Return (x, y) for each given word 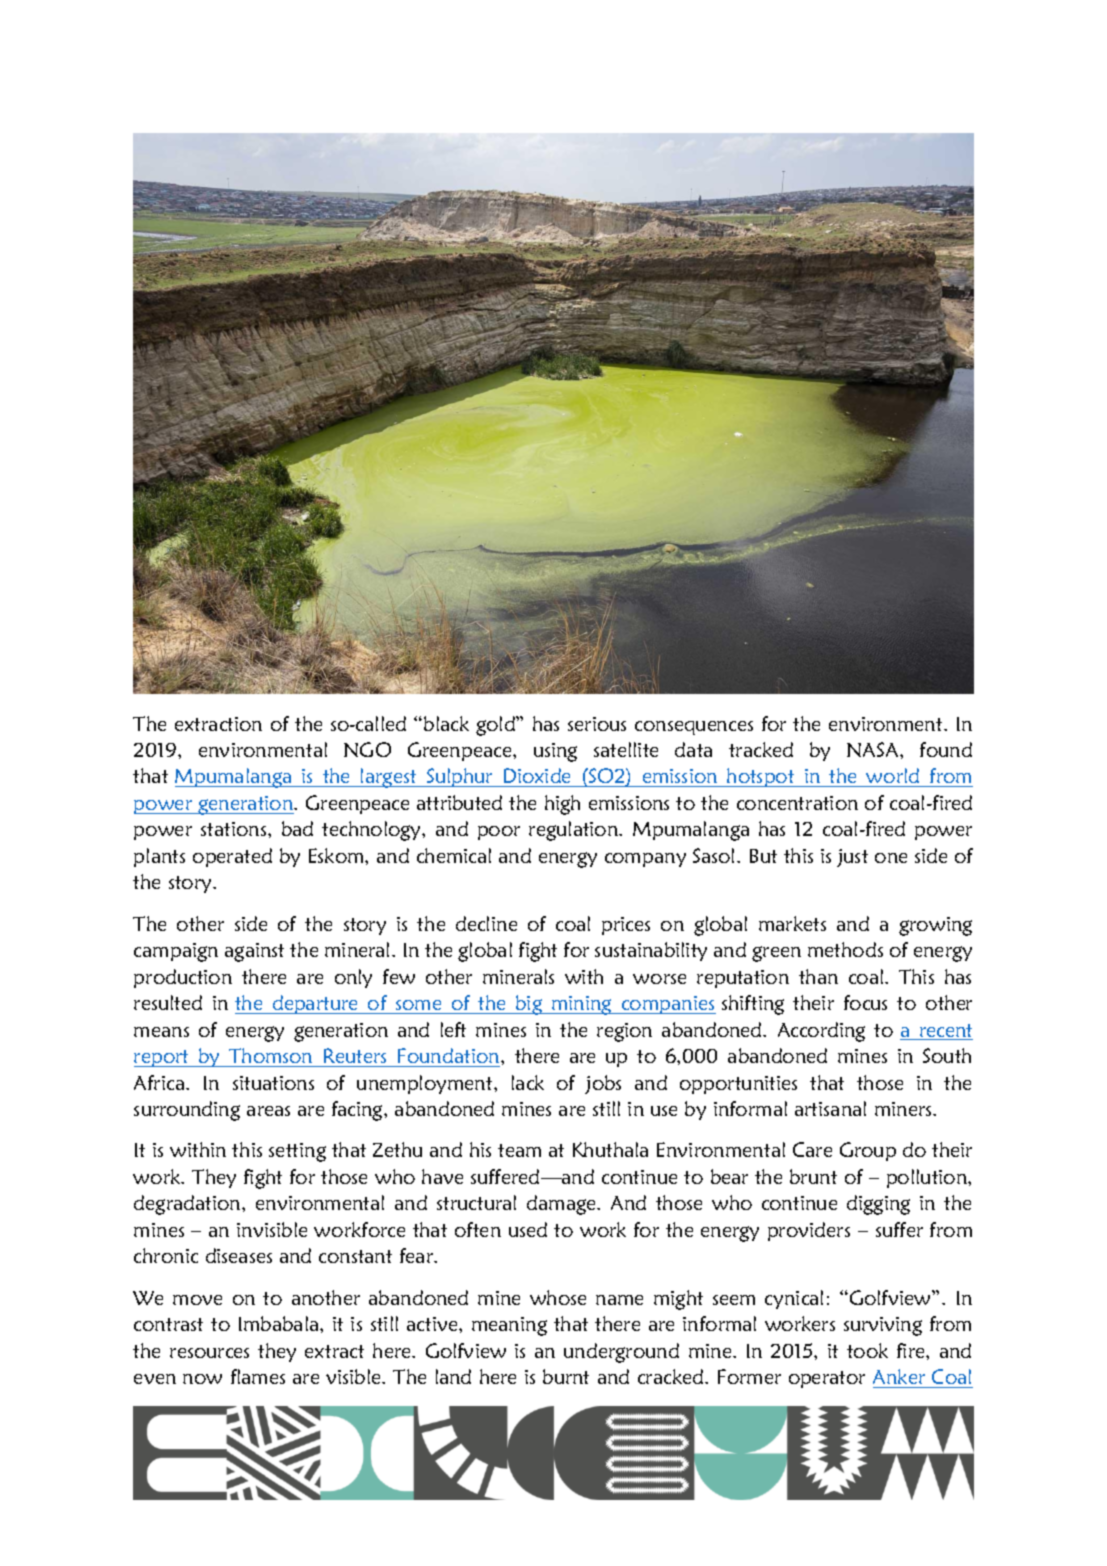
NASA (874, 749)
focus (865, 1002)
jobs (603, 1084)
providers (809, 1231)
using (555, 752)
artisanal (830, 1108)
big (529, 1005)
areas (268, 1111)
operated (232, 857)
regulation (574, 831)
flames (258, 1376)
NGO (367, 749)
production (183, 978)
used (528, 1229)
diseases (239, 1255)
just (852, 858)
